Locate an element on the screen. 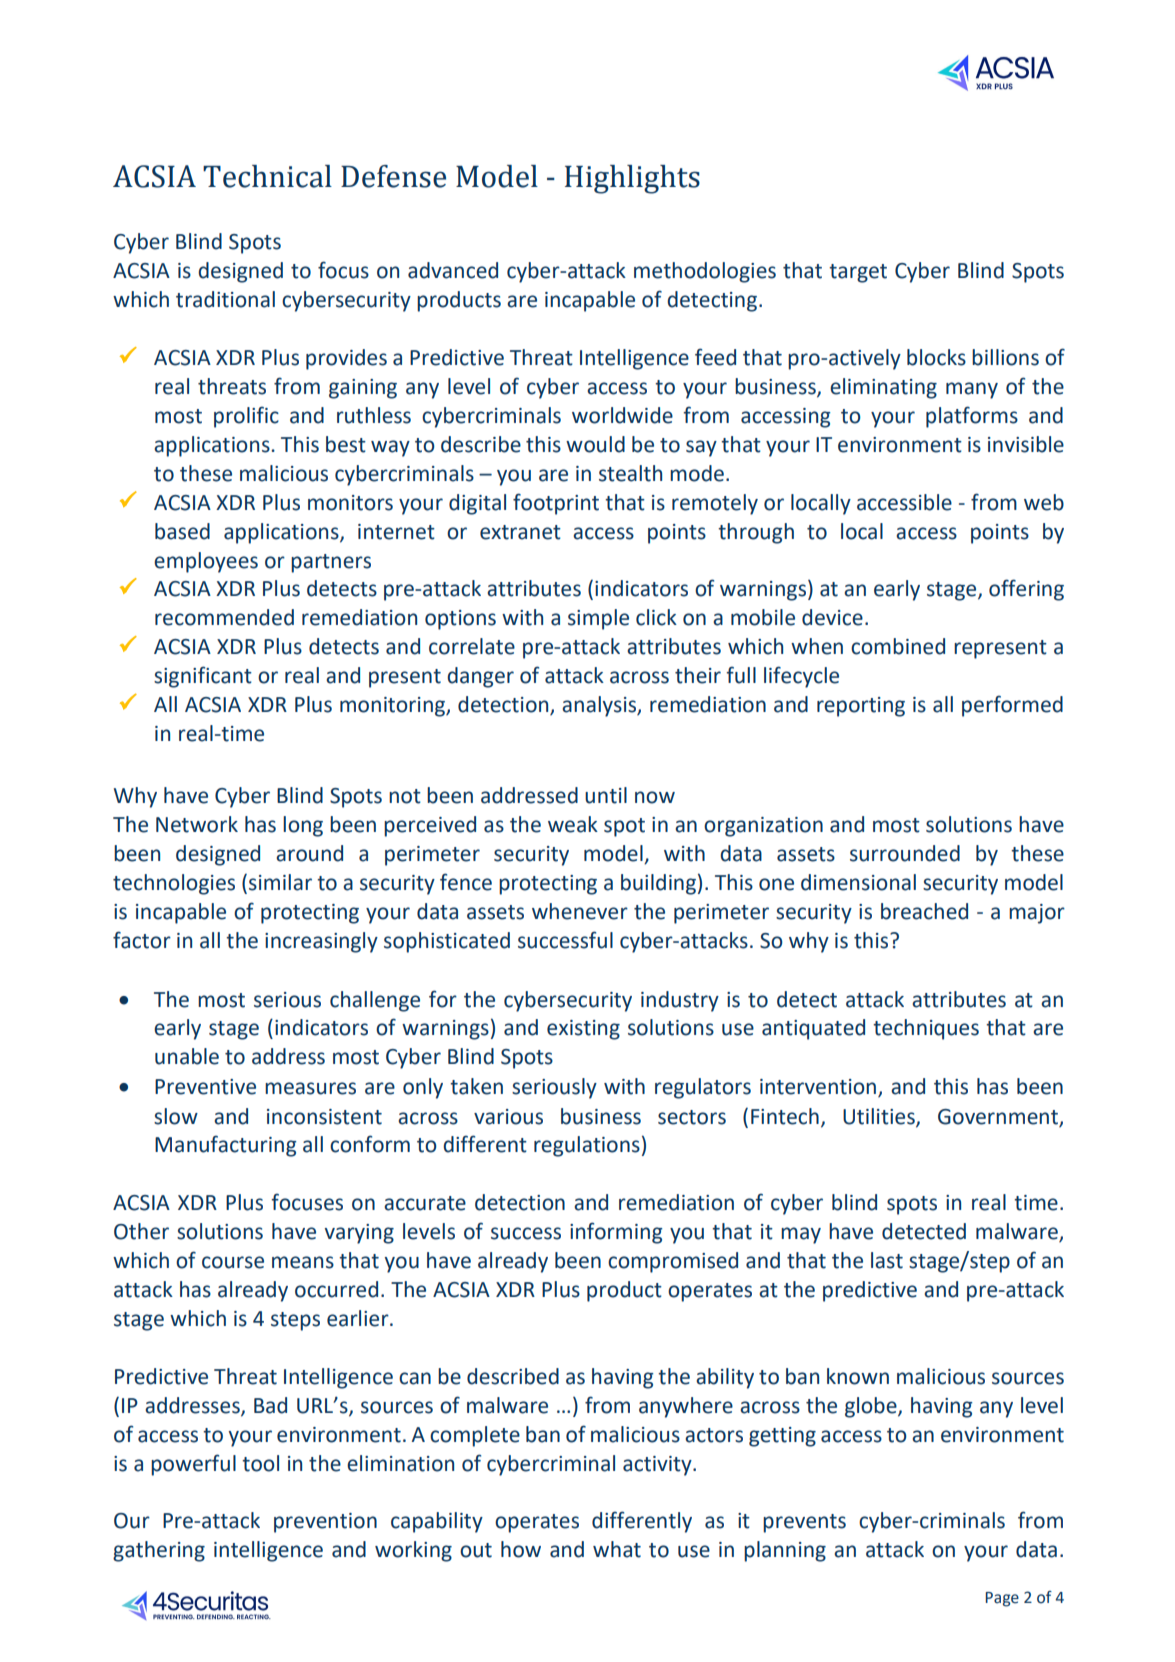 The image size is (1175, 1662). methodologies is located at coordinates (705, 272).
